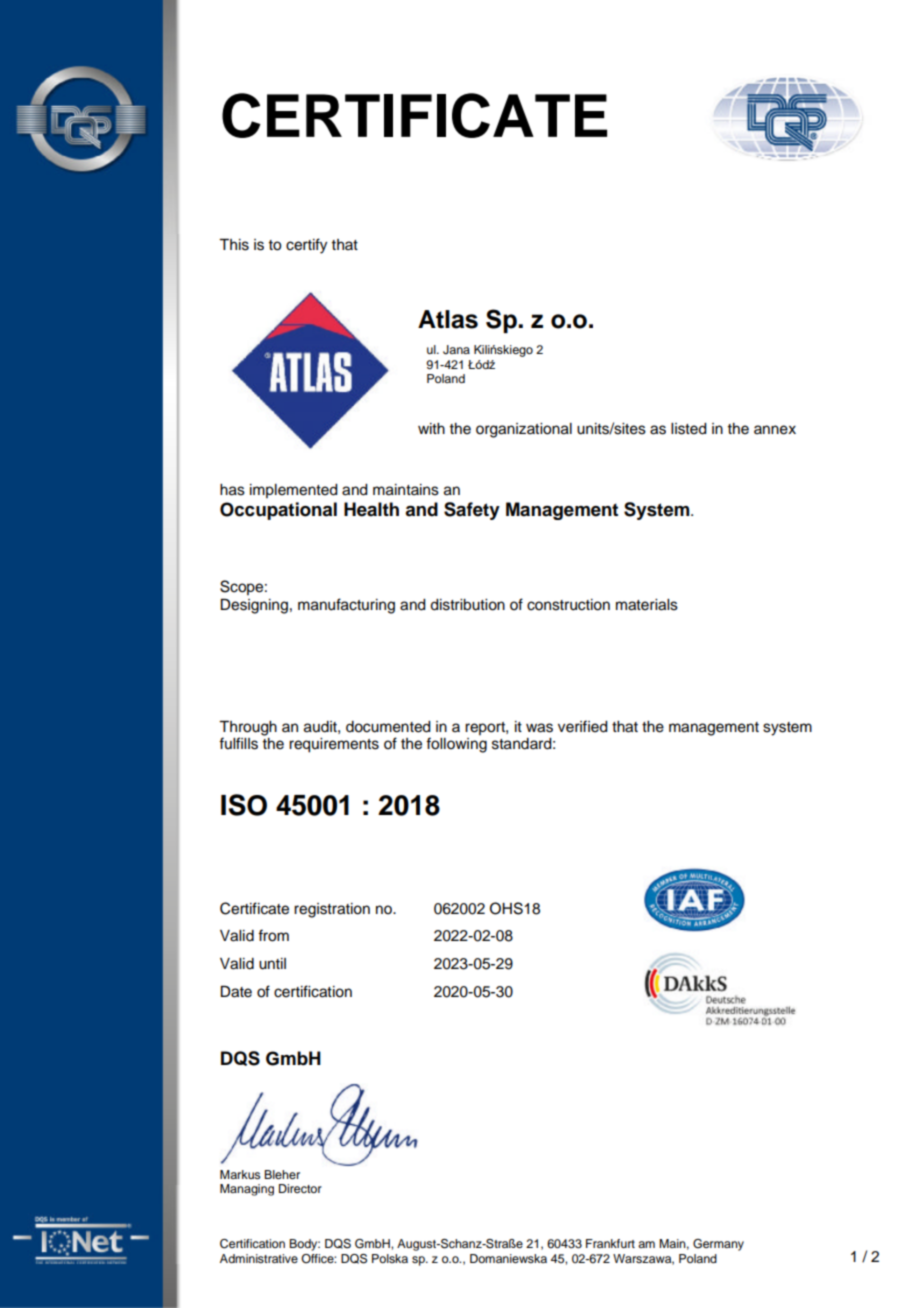 This page has width=924, height=1308. I want to click on certify, so click(306, 246).
